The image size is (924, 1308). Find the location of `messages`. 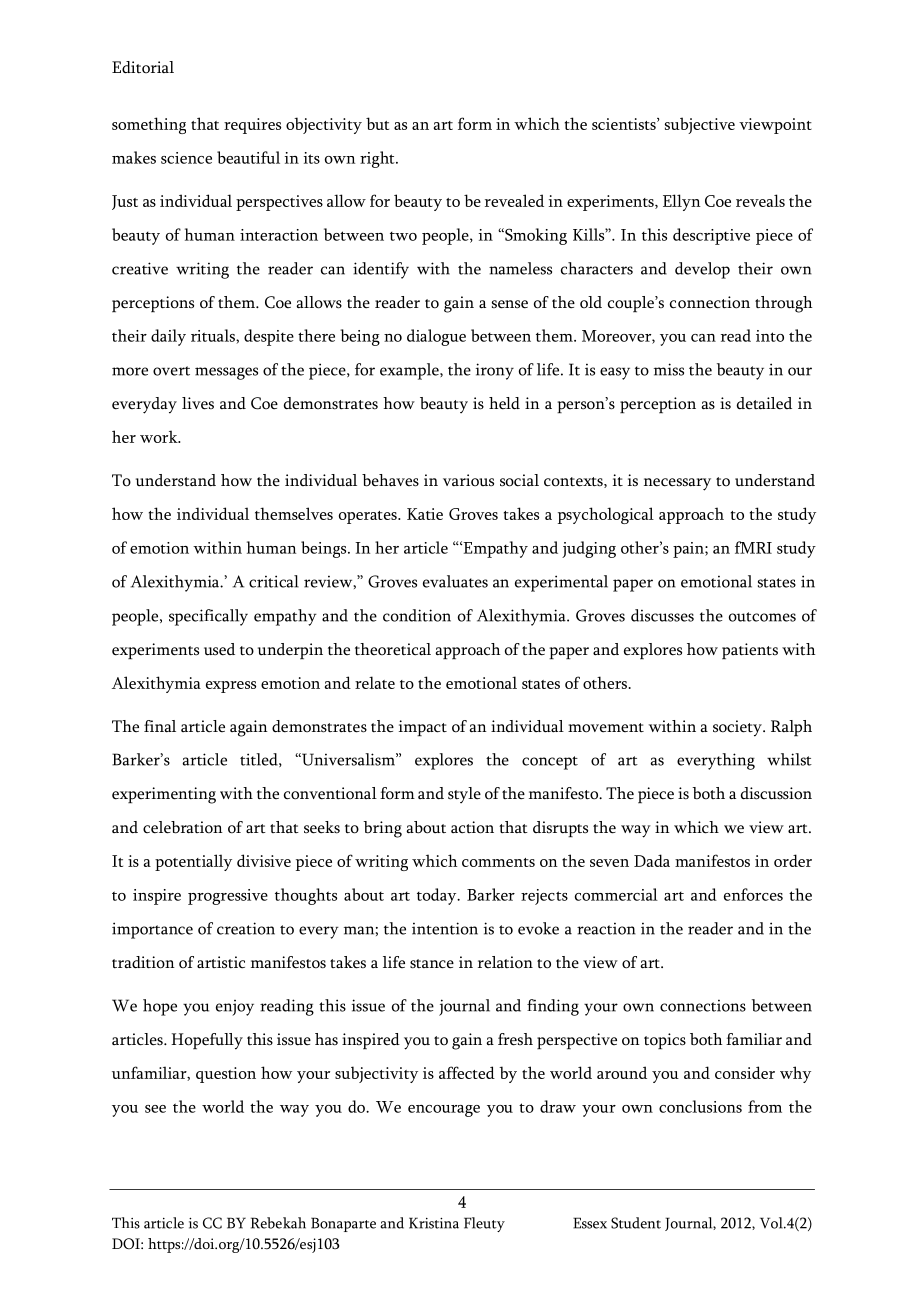

messages is located at coordinates (226, 373).
